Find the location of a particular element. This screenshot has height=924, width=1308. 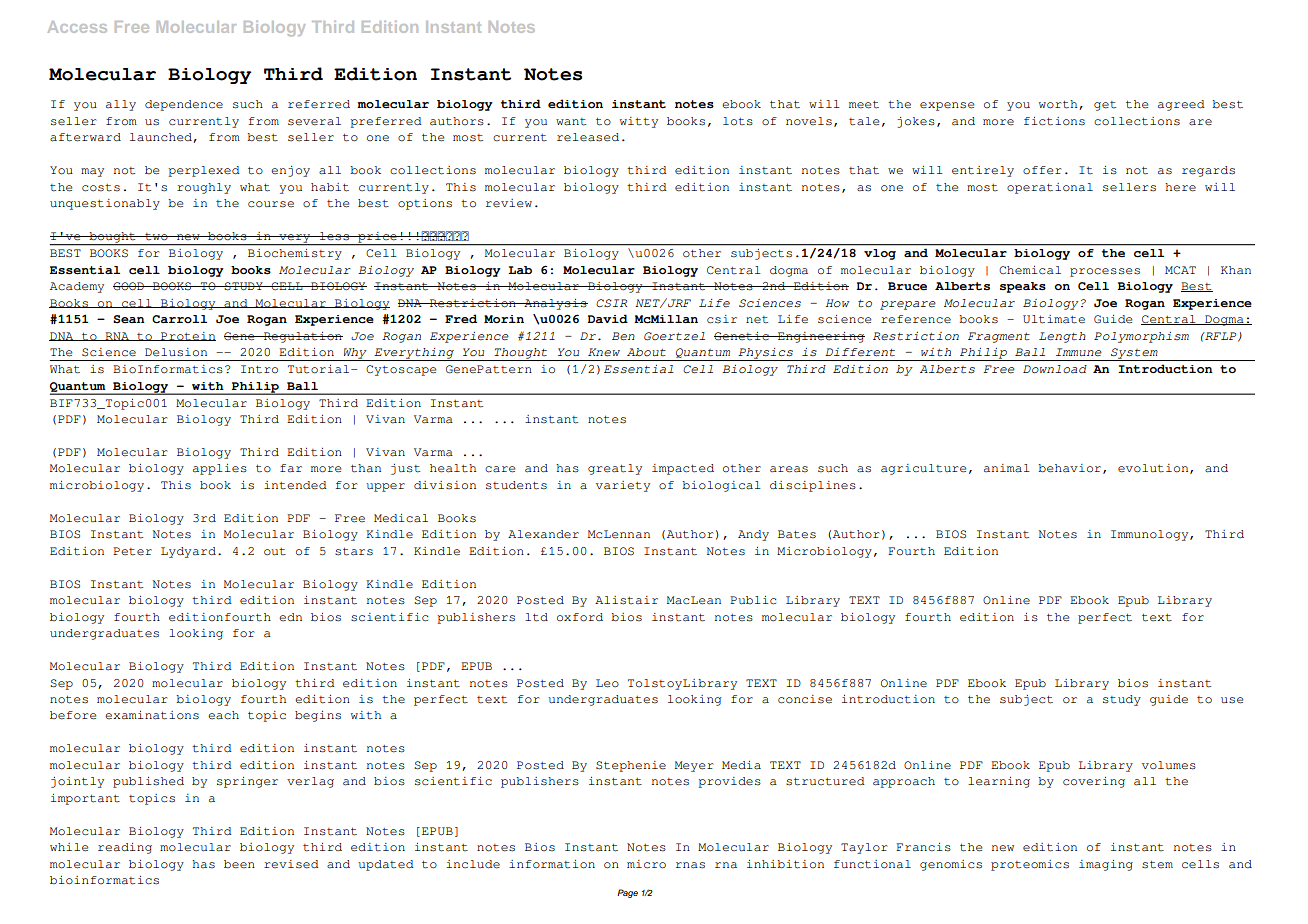

been is located at coordinates (239, 864).
